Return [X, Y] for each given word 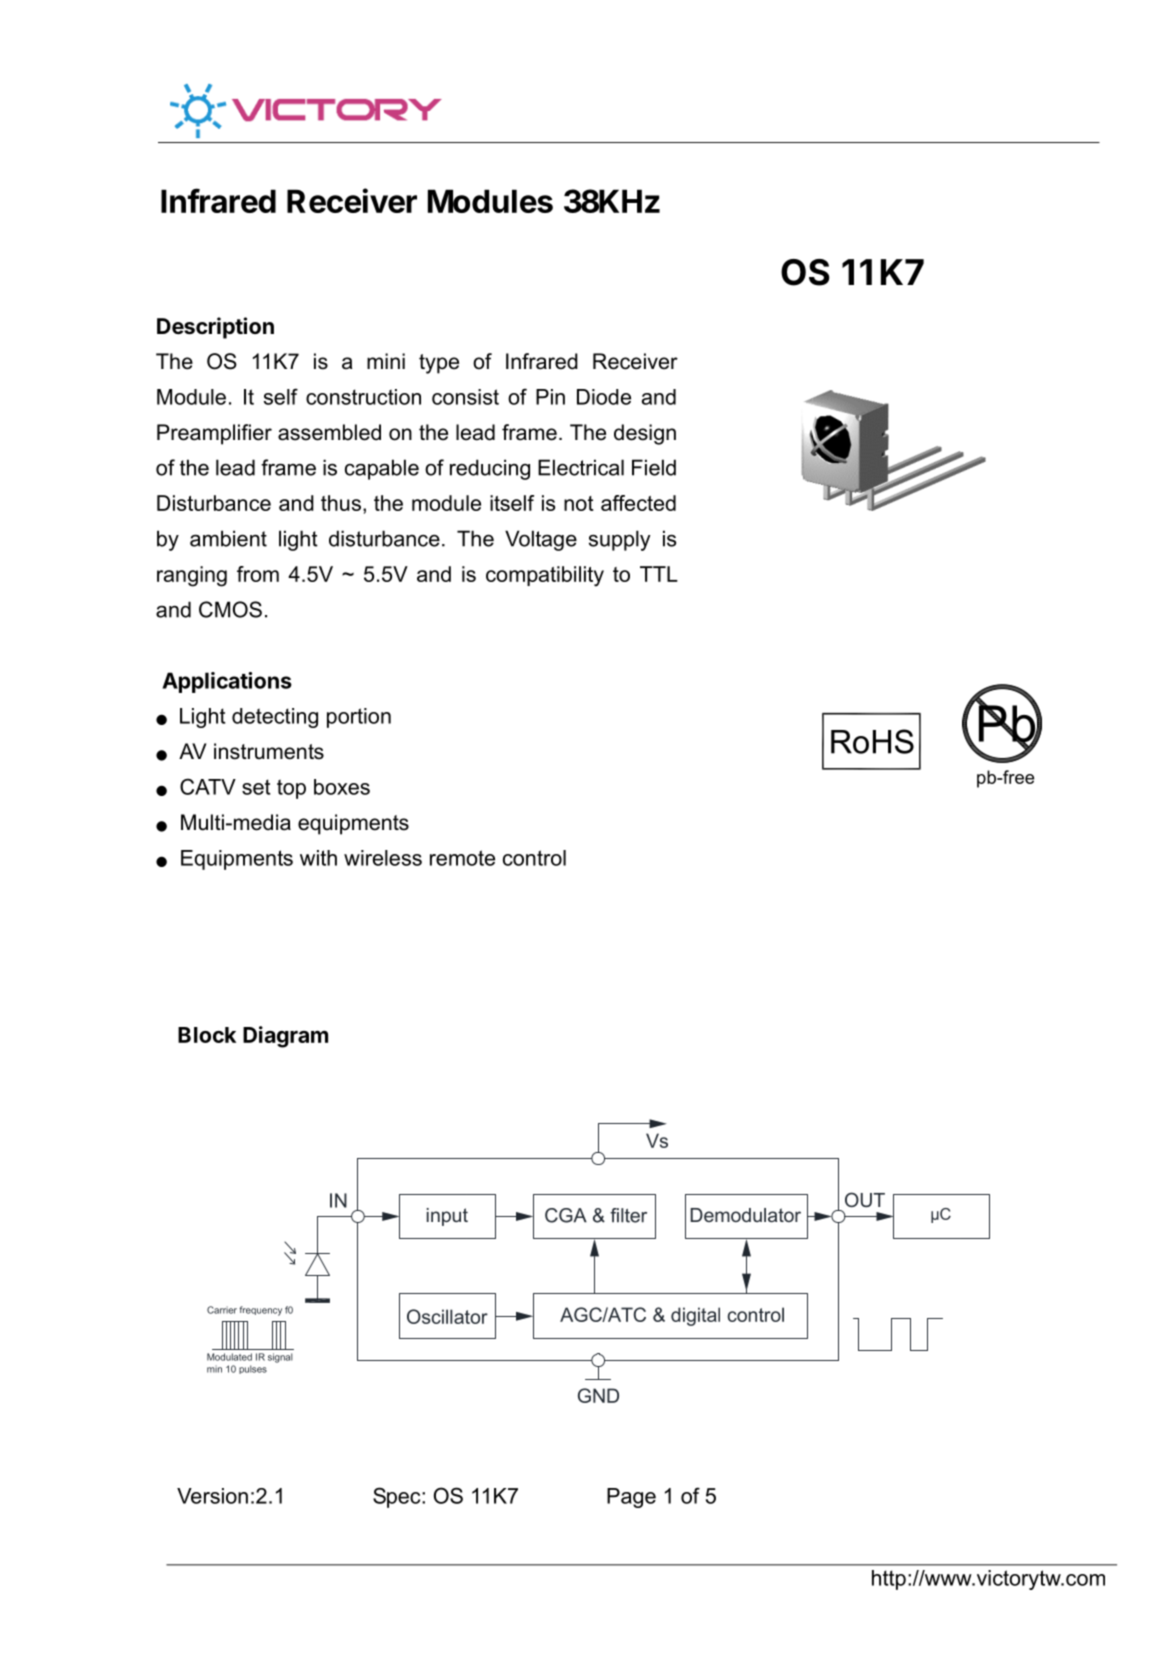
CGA [566, 1215]
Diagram [285, 1037]
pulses [253, 1369]
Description [215, 328]
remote [462, 858]
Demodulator [745, 1215]
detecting [275, 718]
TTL [659, 574]
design [645, 434]
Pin [550, 397]
